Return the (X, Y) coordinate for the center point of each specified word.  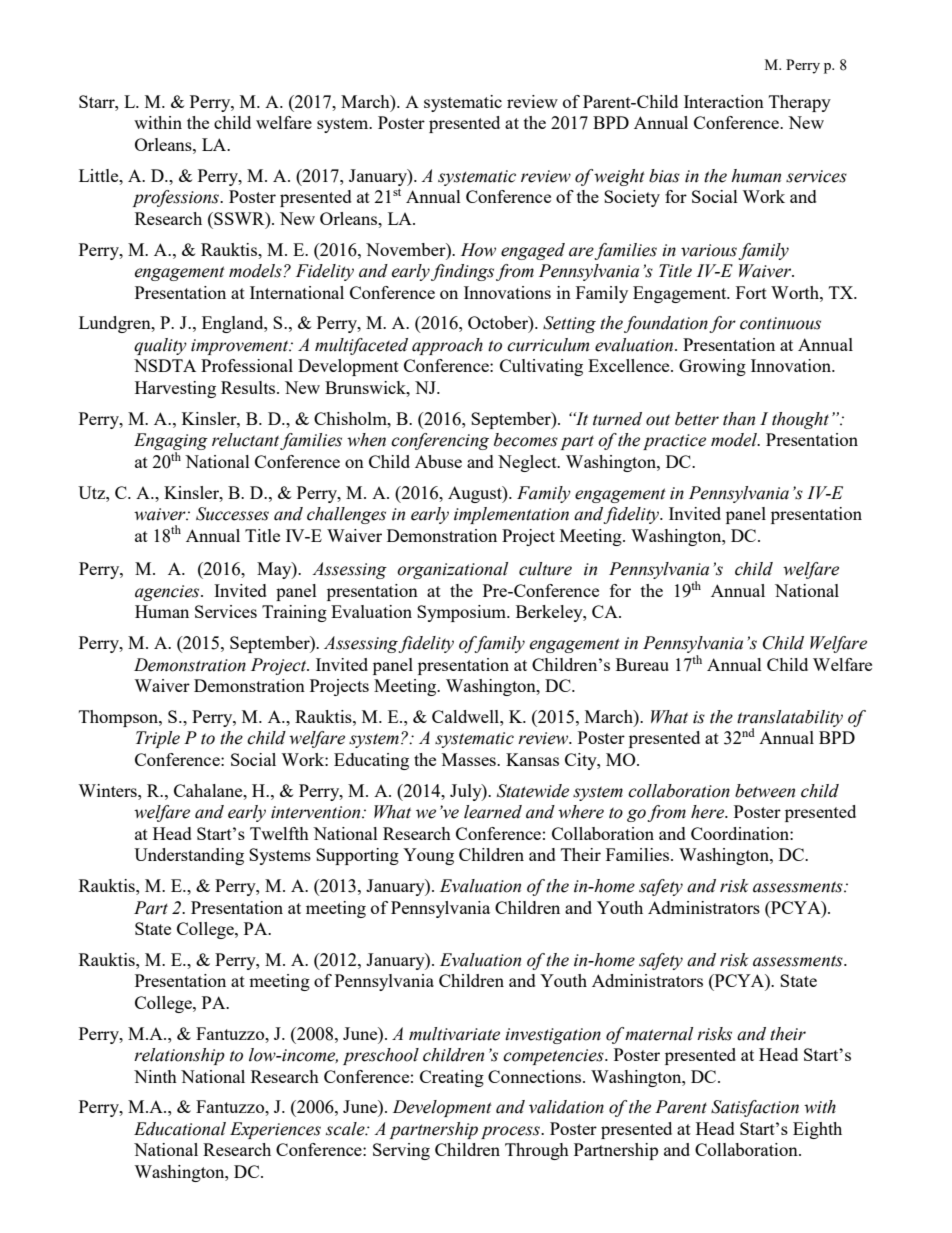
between (765, 791)
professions (176, 198)
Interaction (724, 101)
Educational (180, 1129)
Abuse (438, 461)
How (478, 250)
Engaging (171, 443)
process (511, 1132)
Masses (470, 759)
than (739, 419)
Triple (158, 739)
